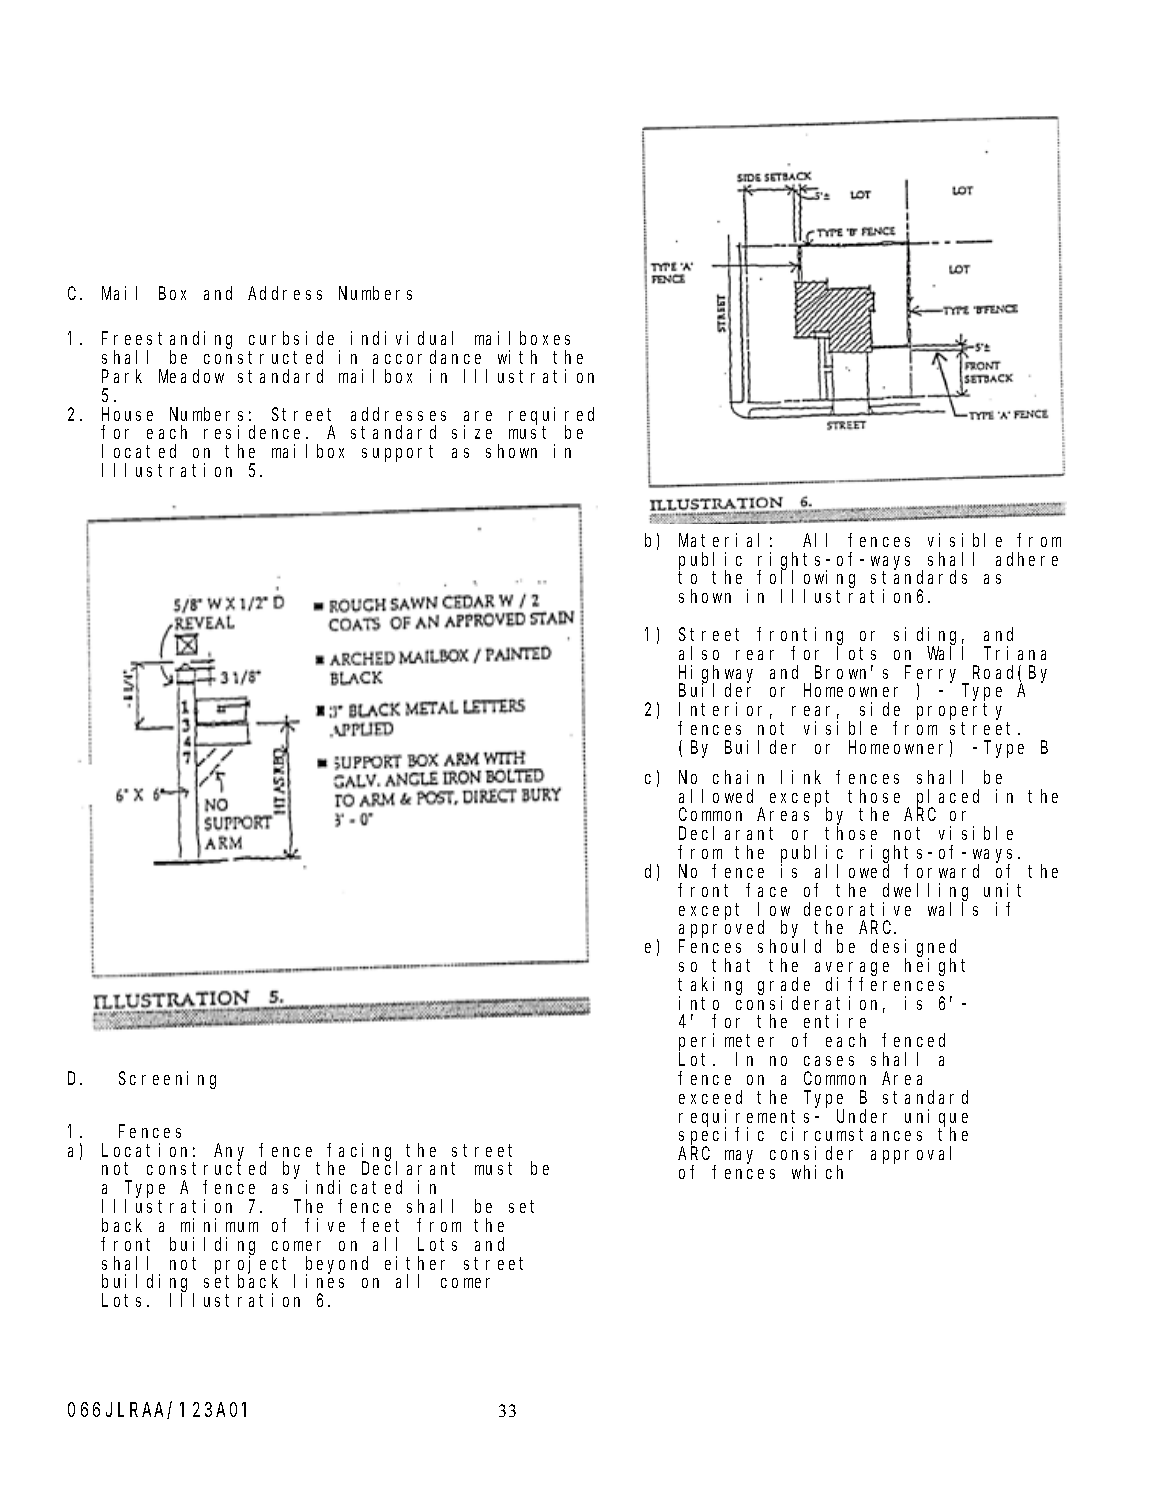 The width and height of the image is (1152, 1490). Describe the element at coordinates (362, 1153) in the image. I see `facing` at that location.
